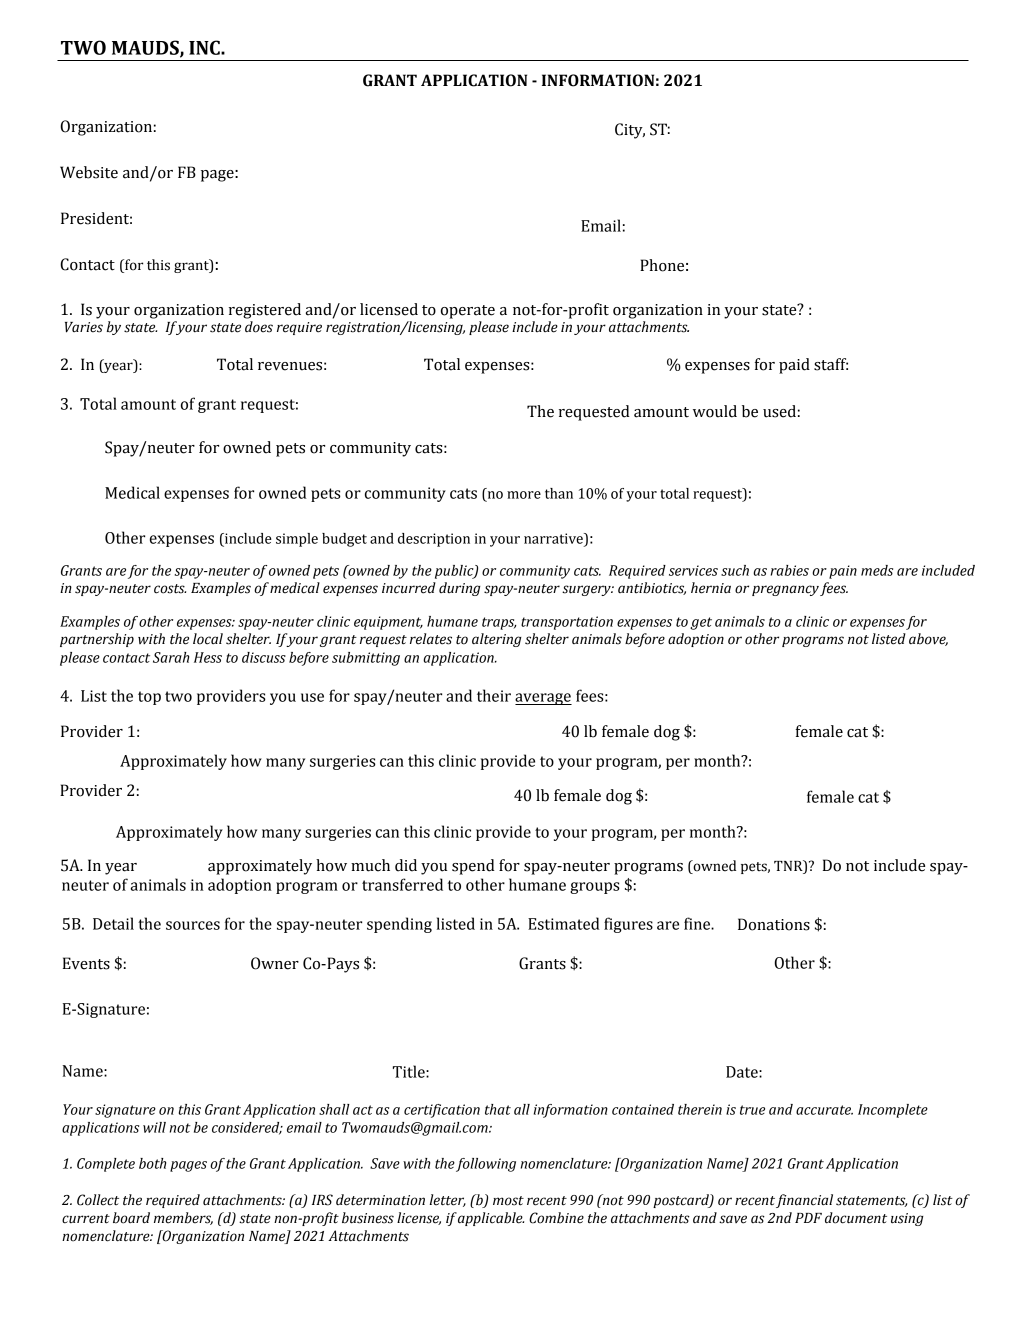 The height and width of the page is (1327, 1026). I want to click on financial, so click(804, 1201).
